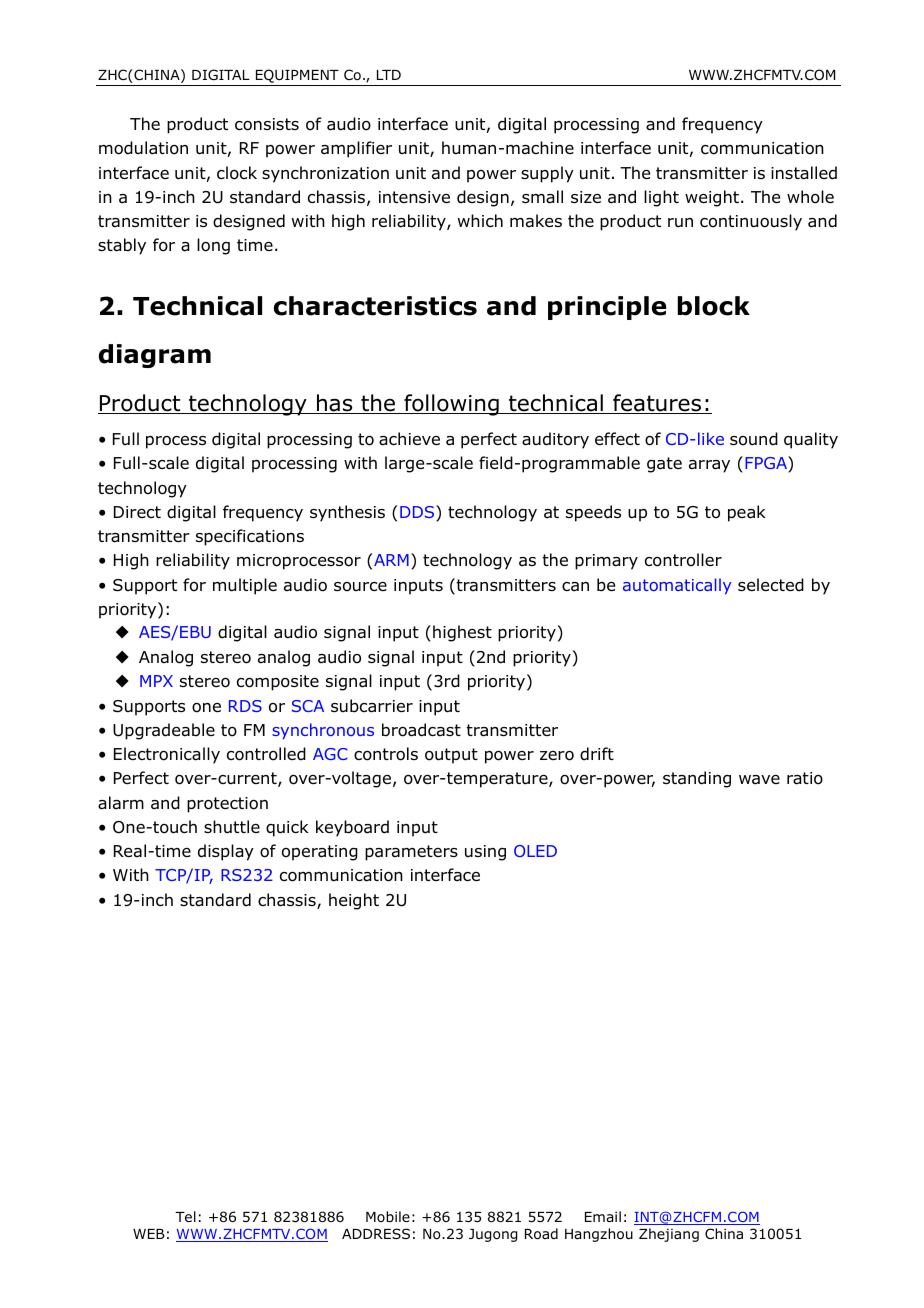 The height and width of the image is (1308, 924). Describe the element at coordinates (167, 755) in the image. I see `Electronically` at that location.
